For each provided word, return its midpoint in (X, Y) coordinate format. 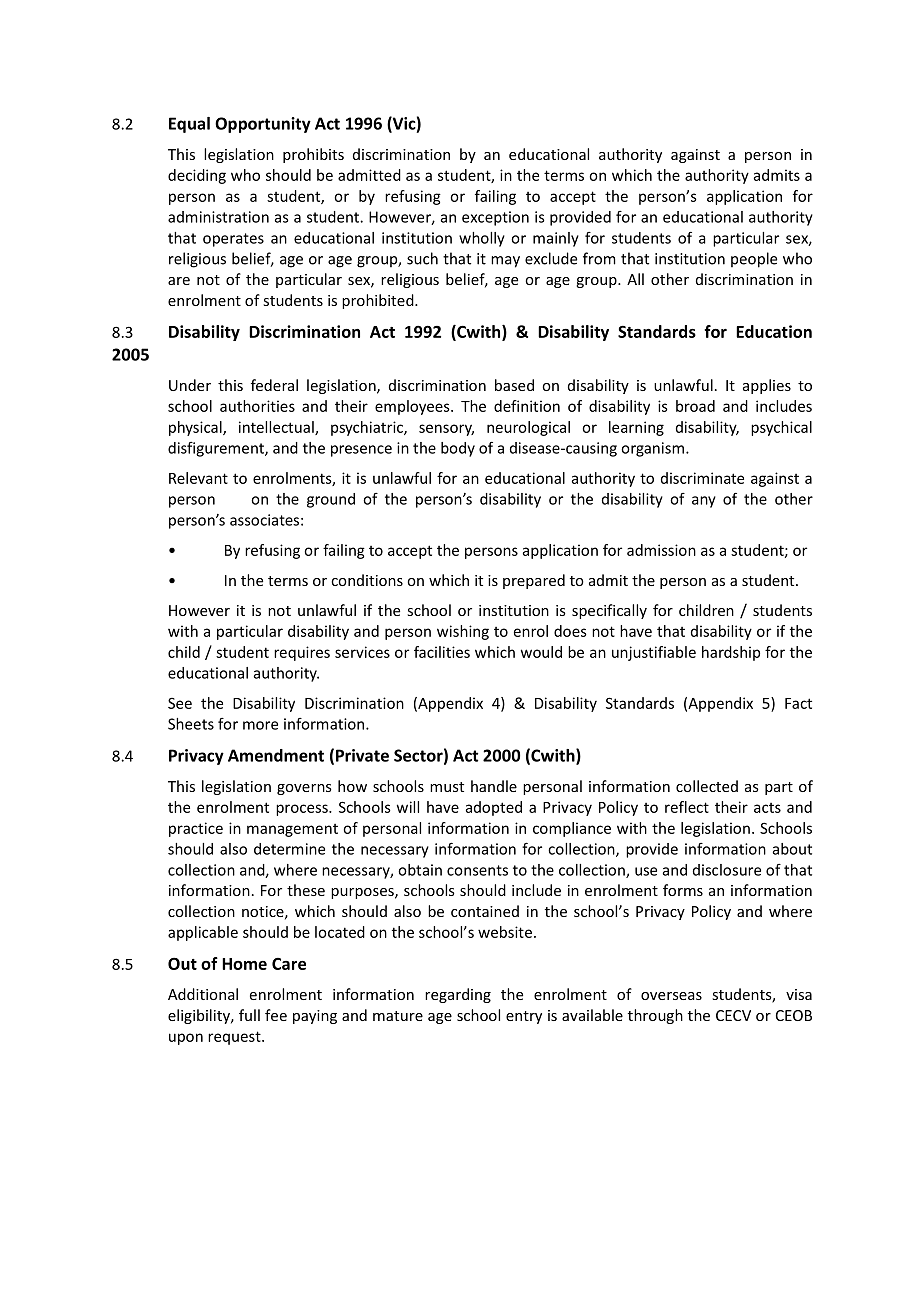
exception (495, 218)
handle (494, 786)
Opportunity (263, 125)
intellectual (277, 428)
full (249, 1015)
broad (695, 406)
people (754, 260)
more (260, 725)
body (458, 449)
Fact (798, 703)
